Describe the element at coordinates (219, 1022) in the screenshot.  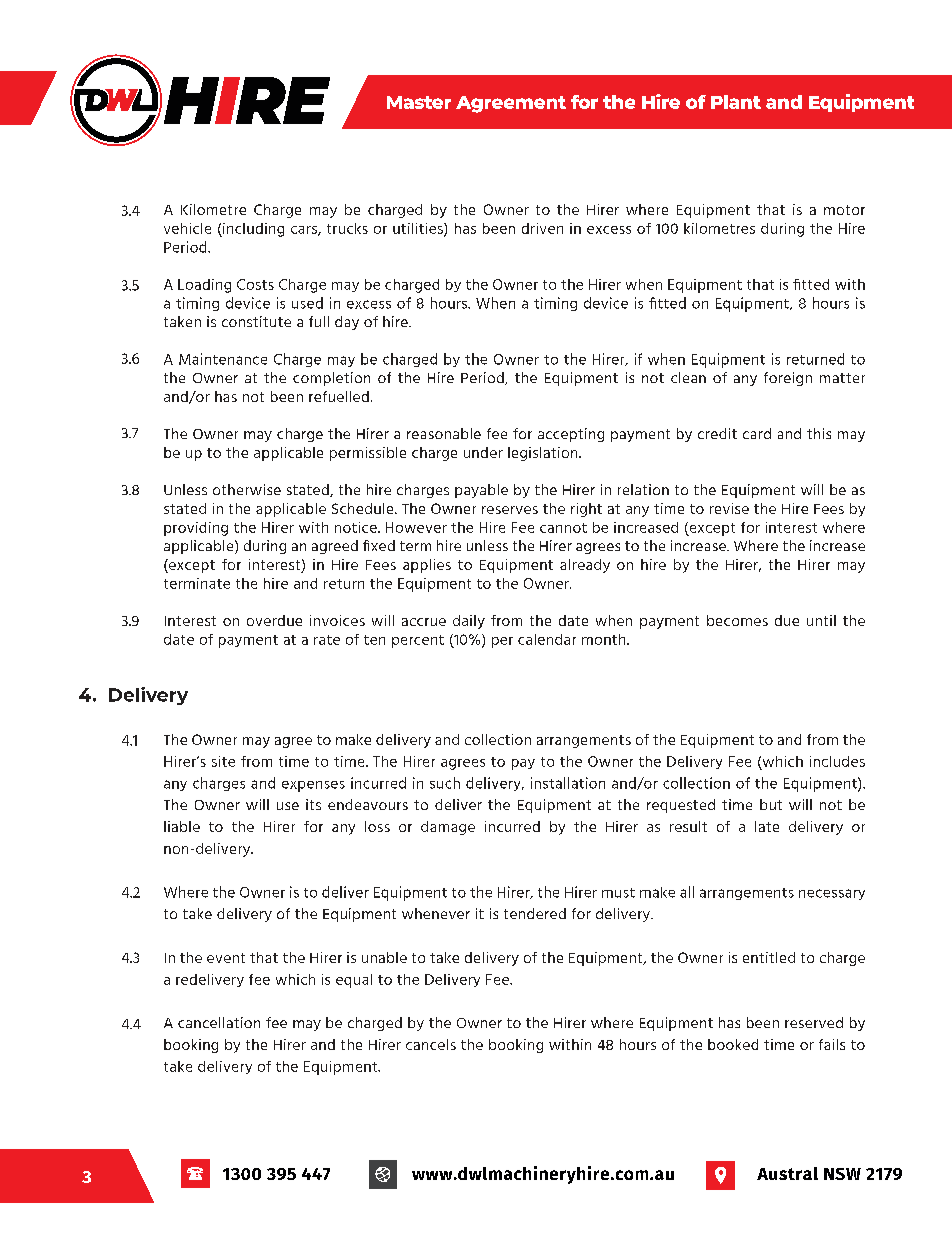
I see `cancellation` at that location.
